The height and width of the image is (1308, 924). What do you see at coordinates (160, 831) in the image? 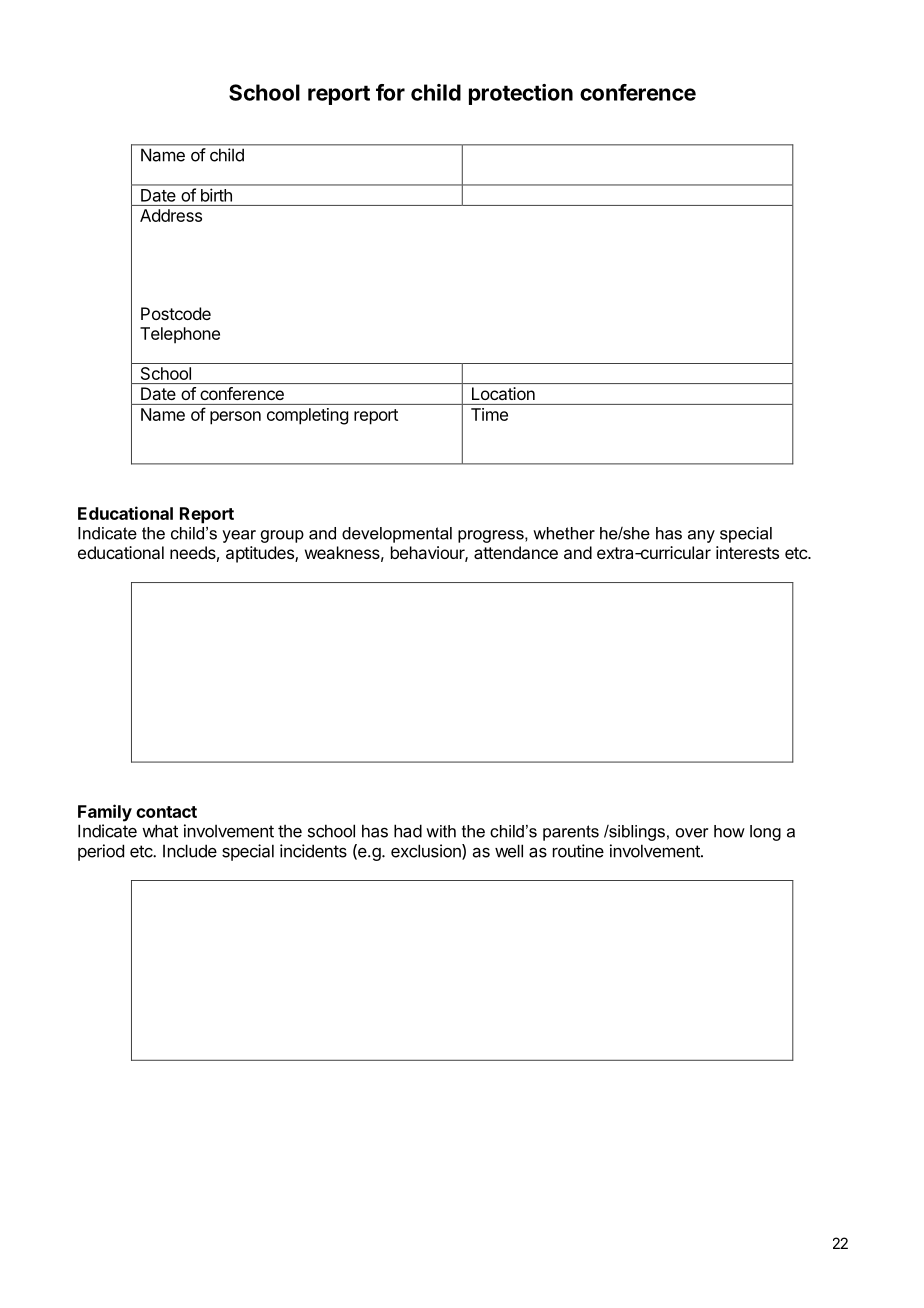
I see `what` at bounding box center [160, 831].
